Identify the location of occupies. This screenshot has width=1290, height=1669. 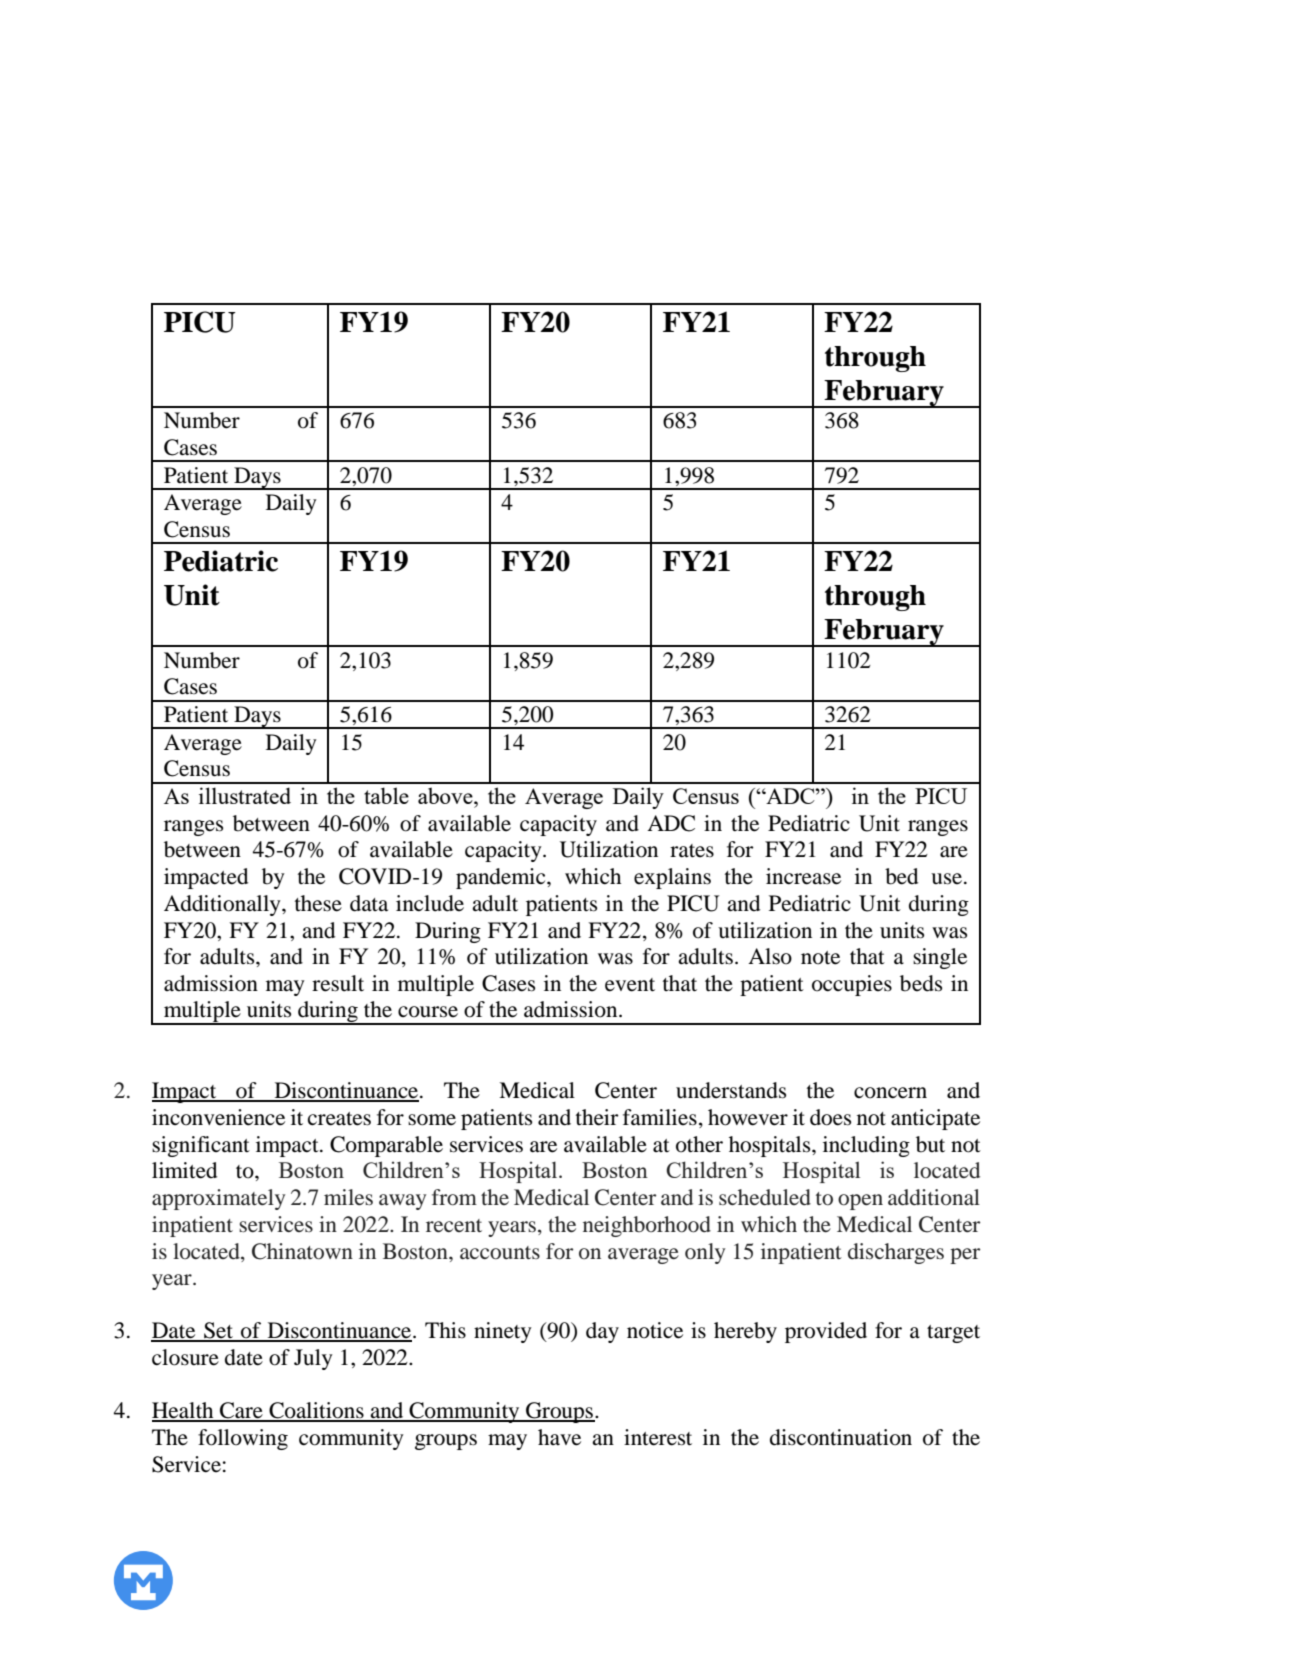
(852, 985).
